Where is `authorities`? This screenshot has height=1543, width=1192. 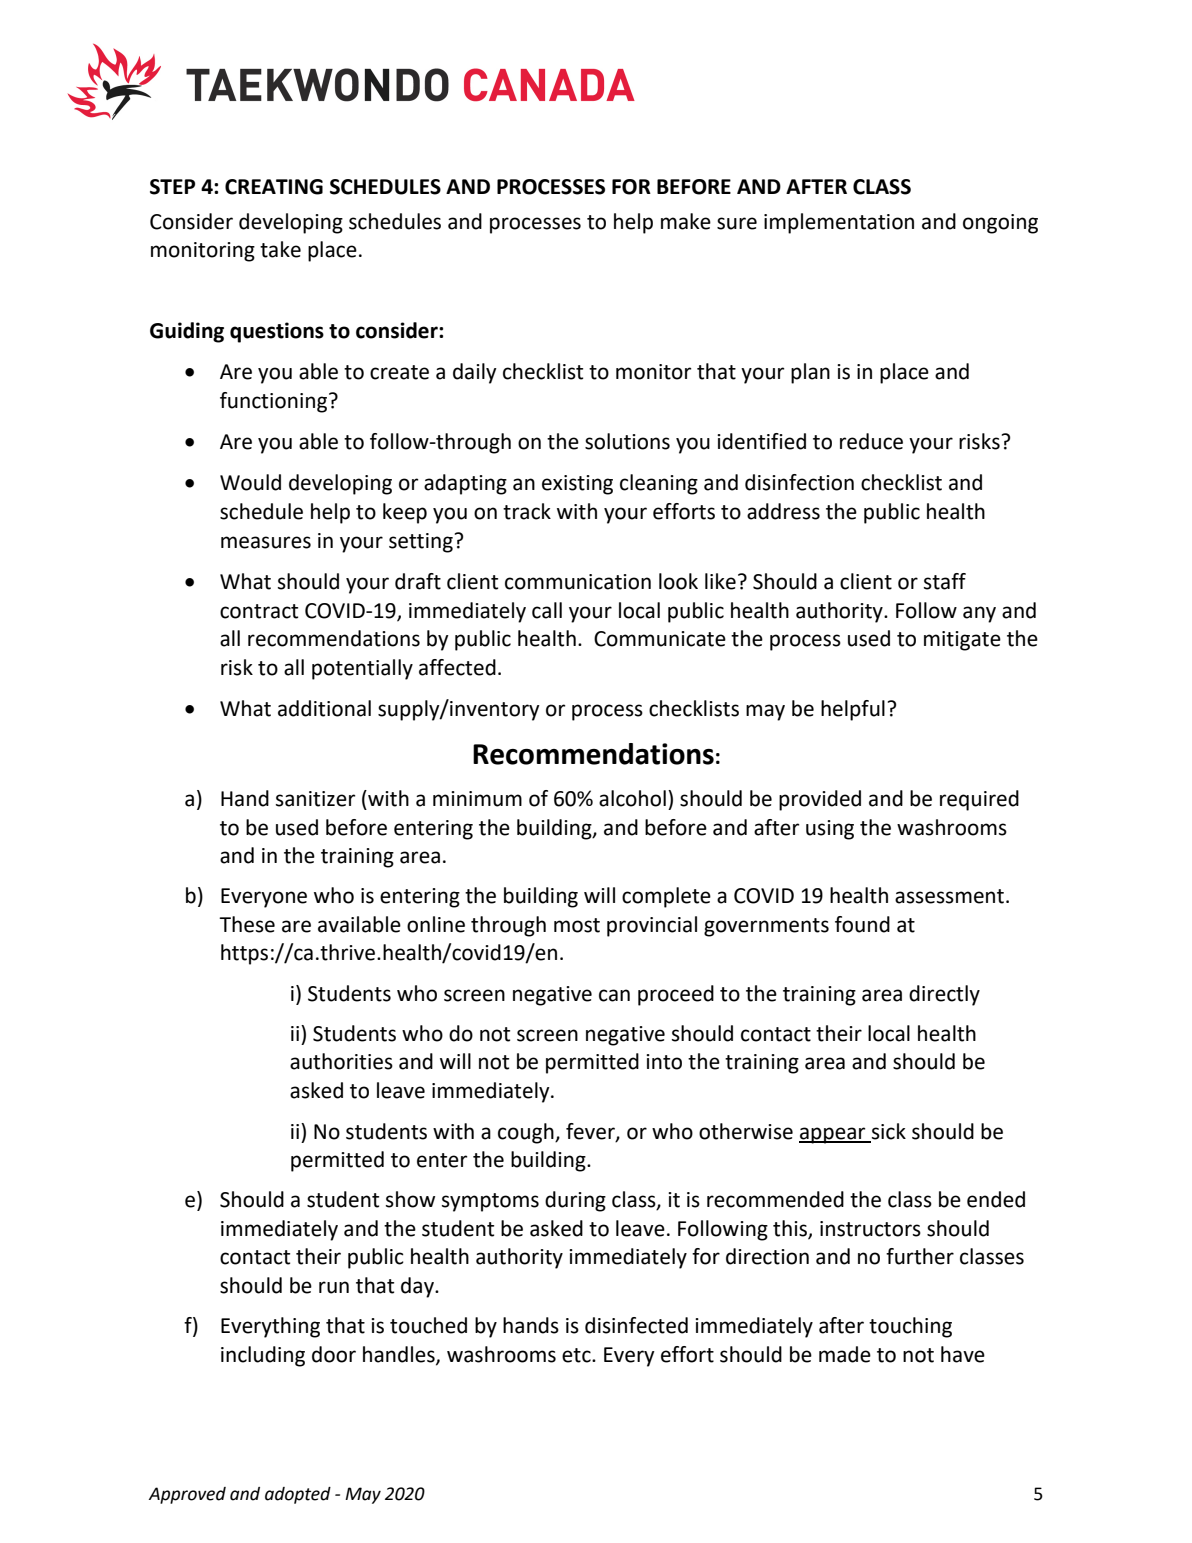 authorities is located at coordinates (341, 1061).
